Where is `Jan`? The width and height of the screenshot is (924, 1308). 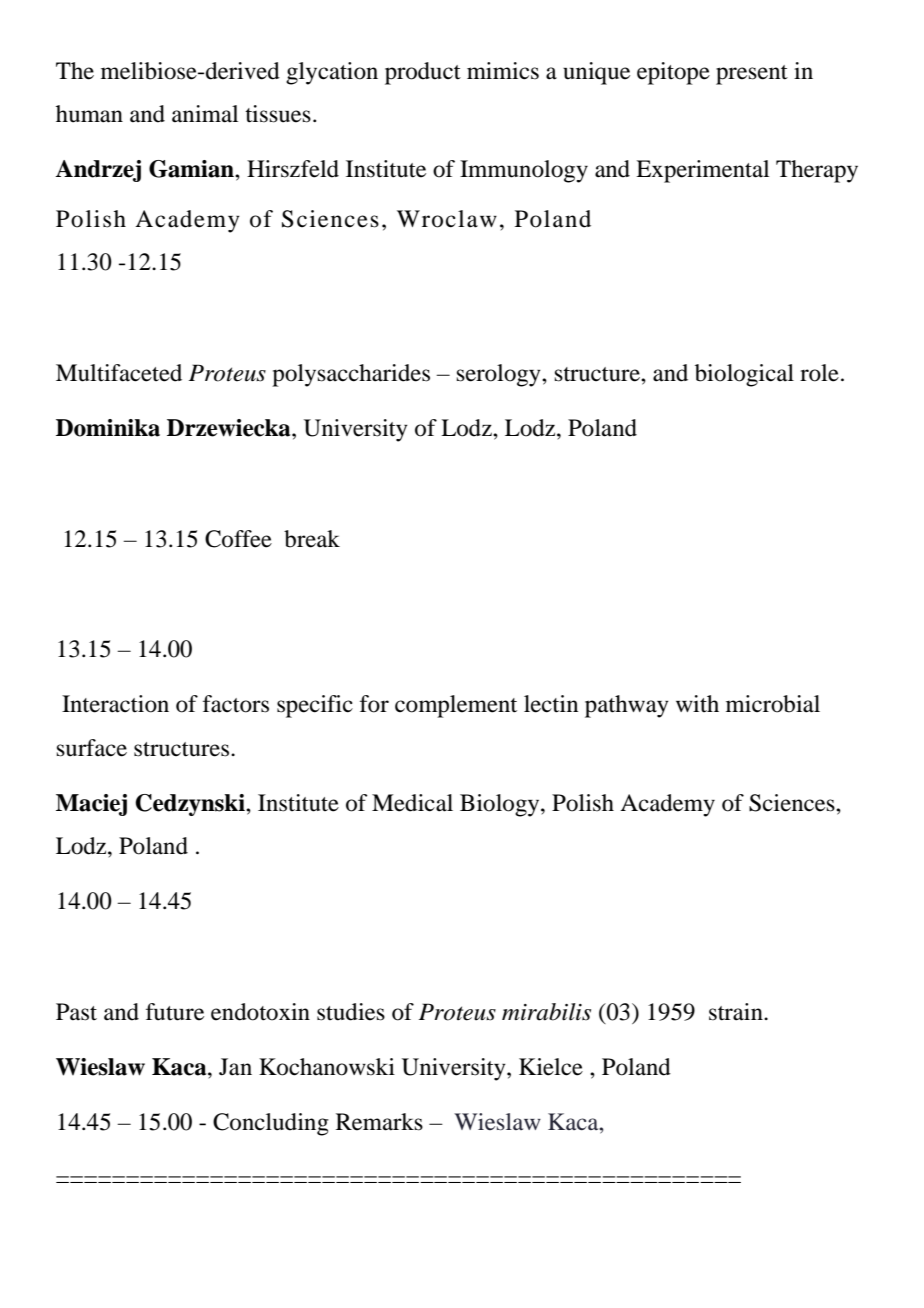
Jan is located at coordinates (235, 1067).
